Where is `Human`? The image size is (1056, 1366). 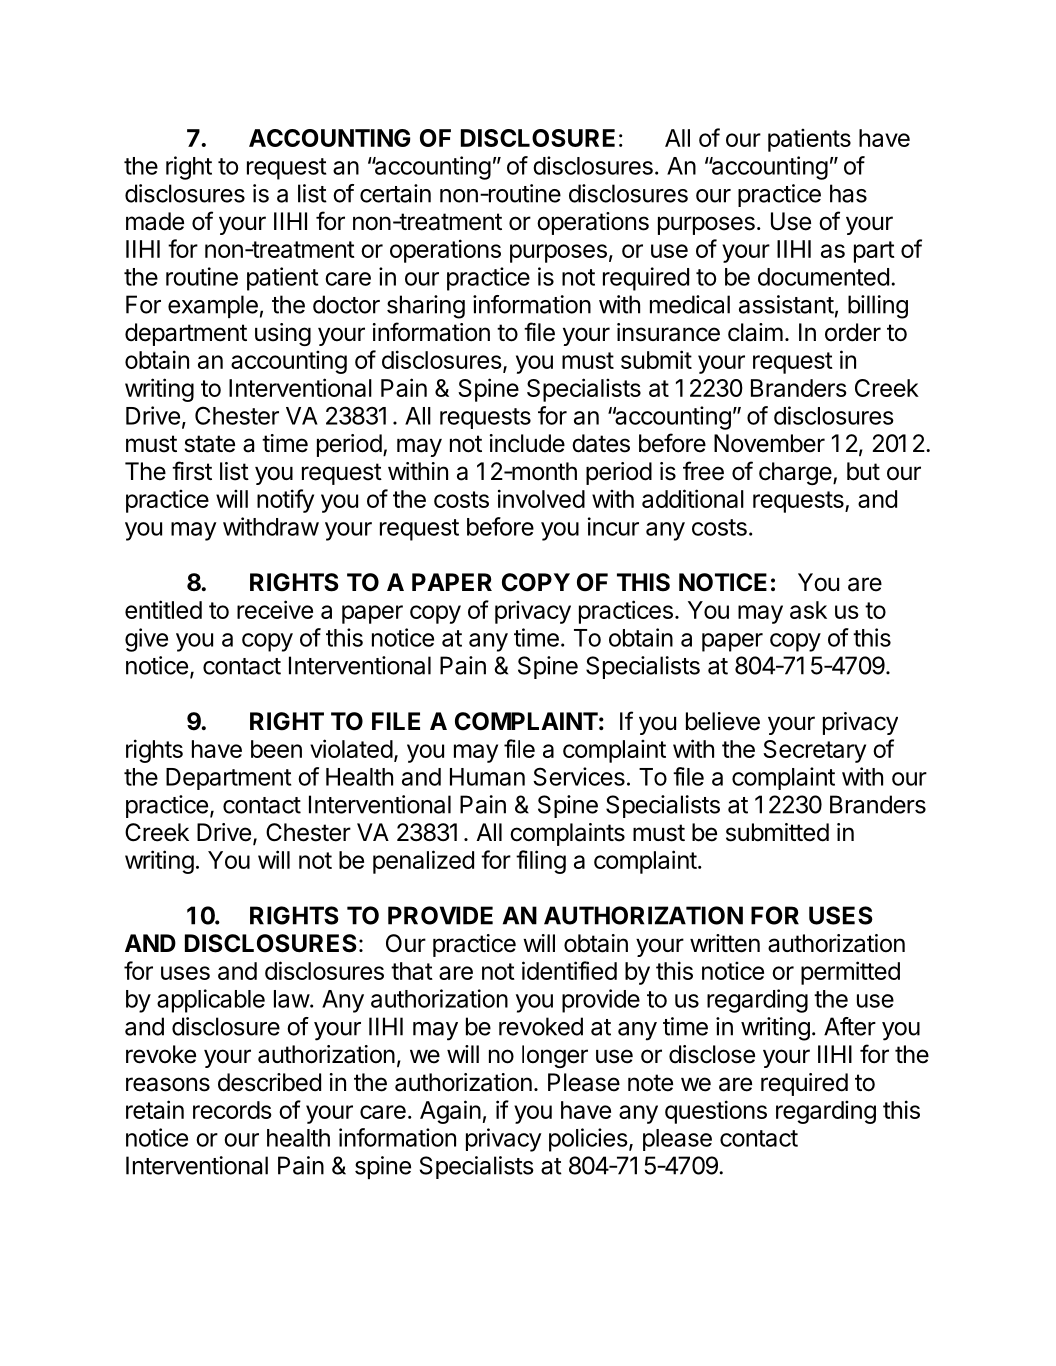
Human is located at coordinates (487, 777).
